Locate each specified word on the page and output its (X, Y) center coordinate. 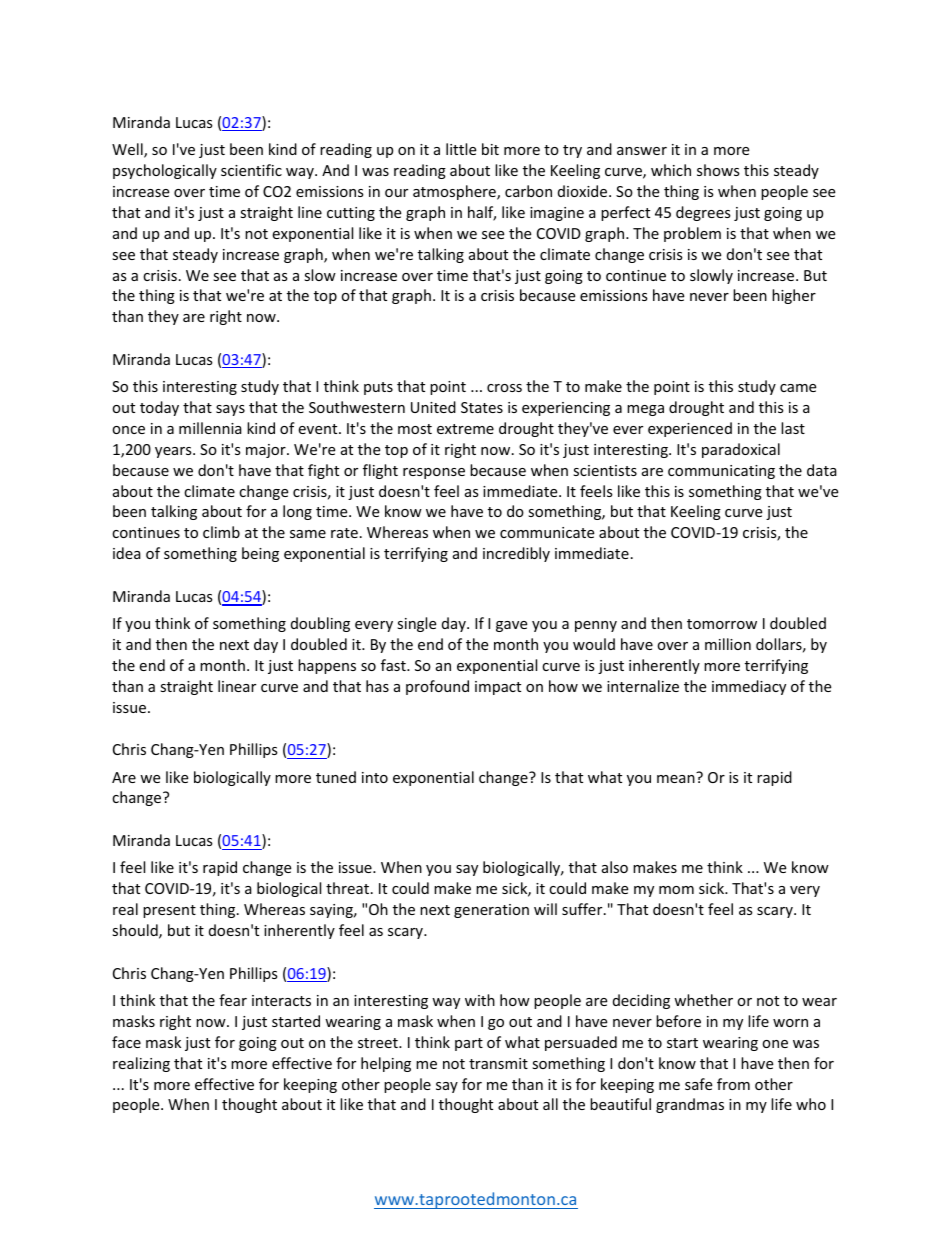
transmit (498, 1063)
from (733, 1084)
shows (718, 170)
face (126, 1042)
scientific (251, 170)
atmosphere (455, 192)
